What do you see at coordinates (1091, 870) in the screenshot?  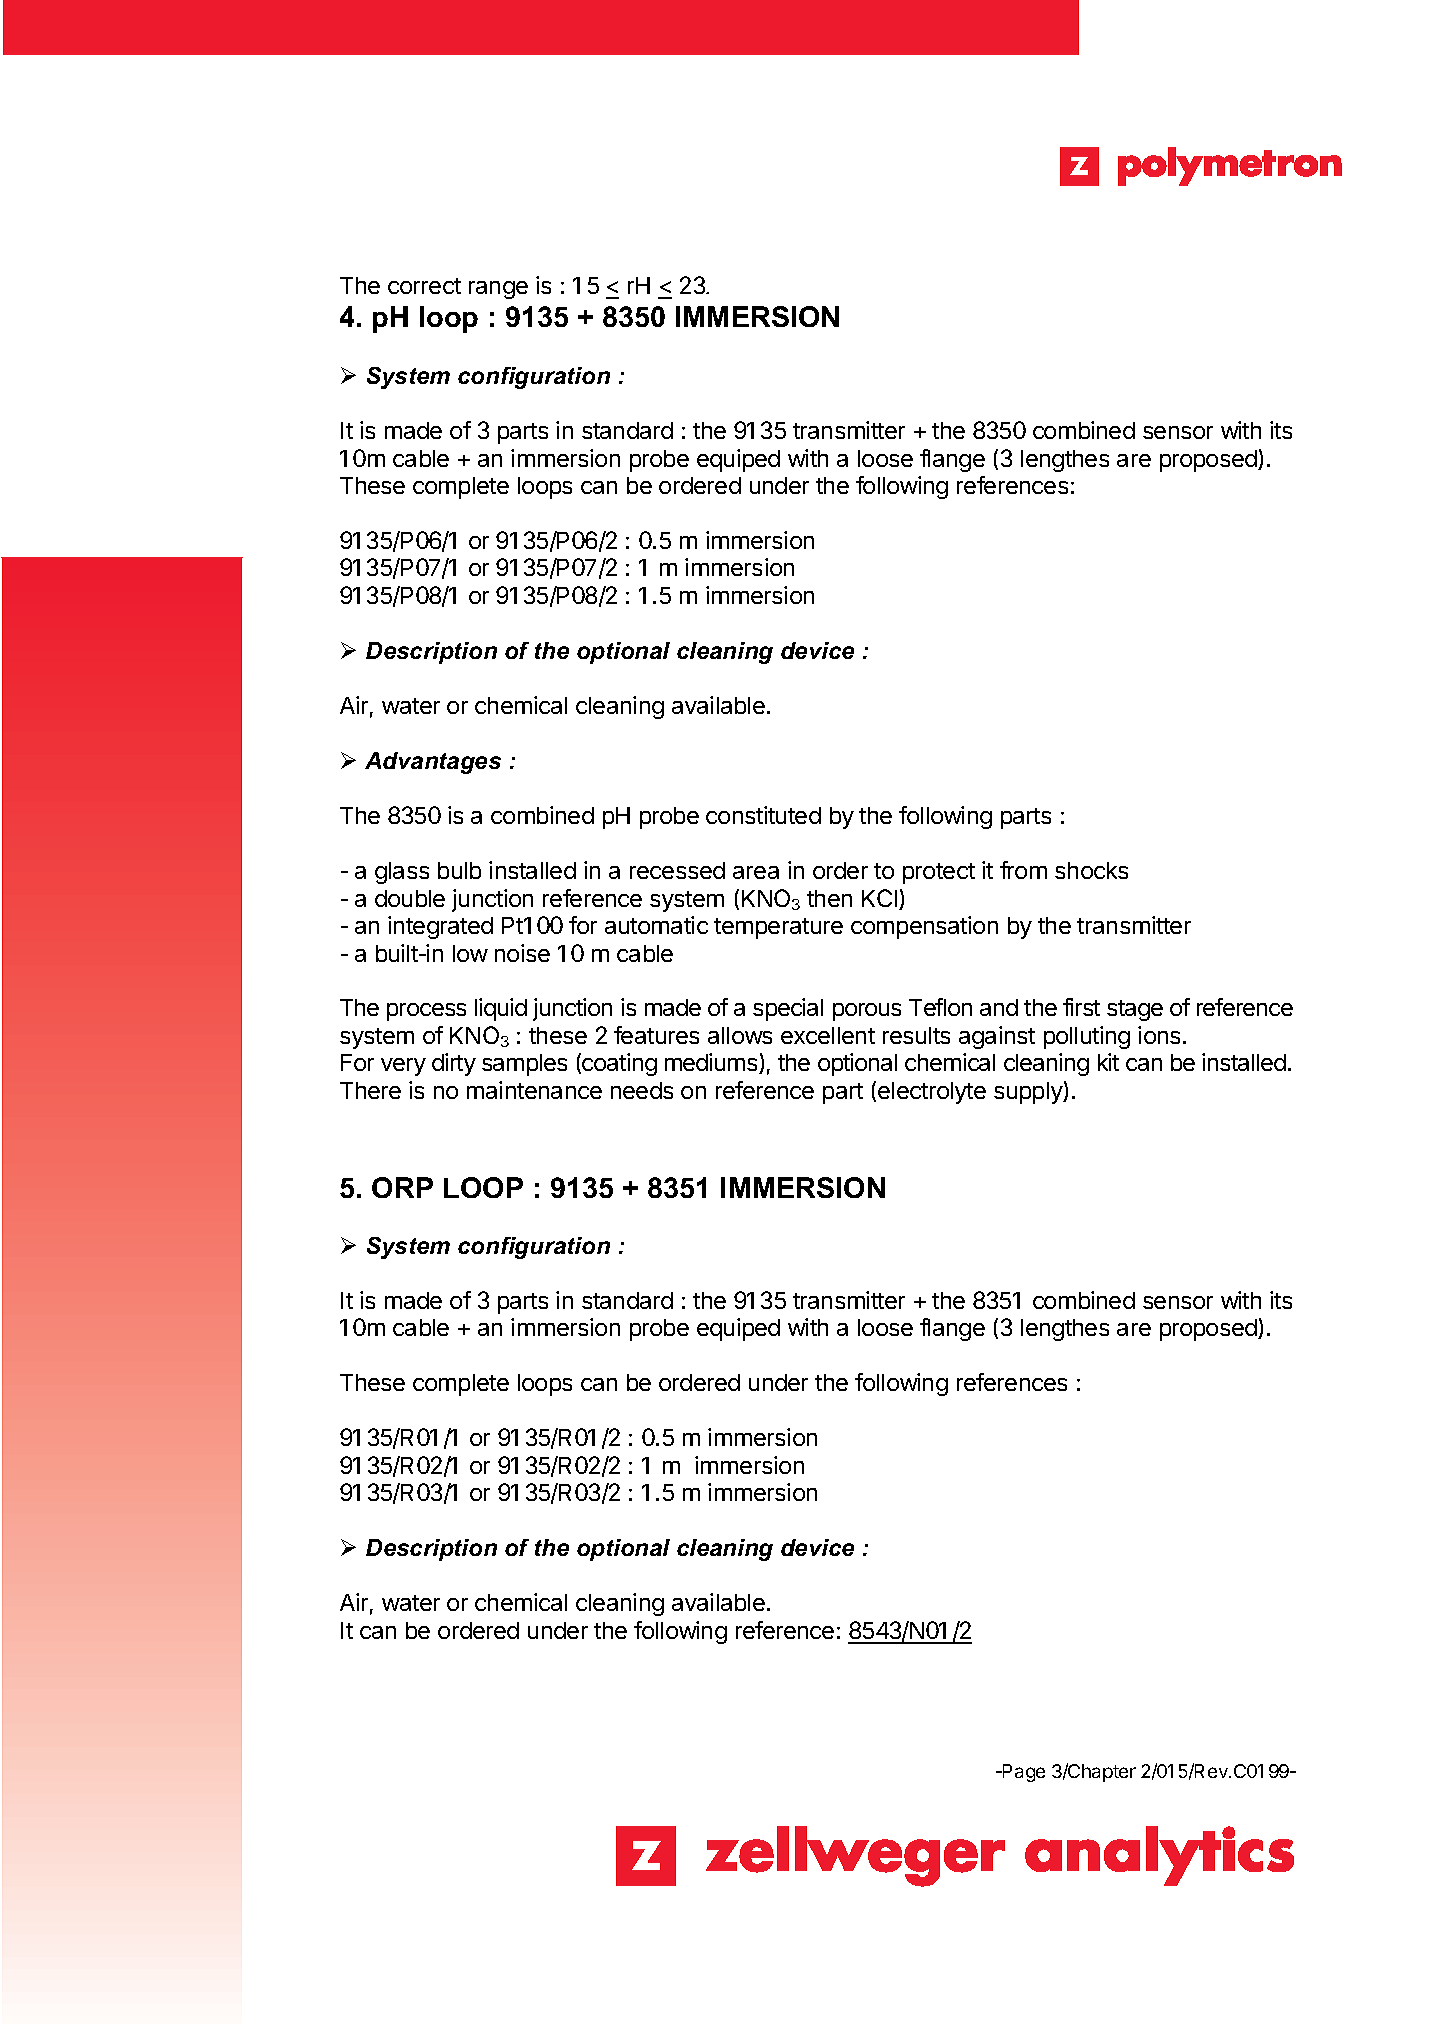 I see `shocks` at bounding box center [1091, 870].
